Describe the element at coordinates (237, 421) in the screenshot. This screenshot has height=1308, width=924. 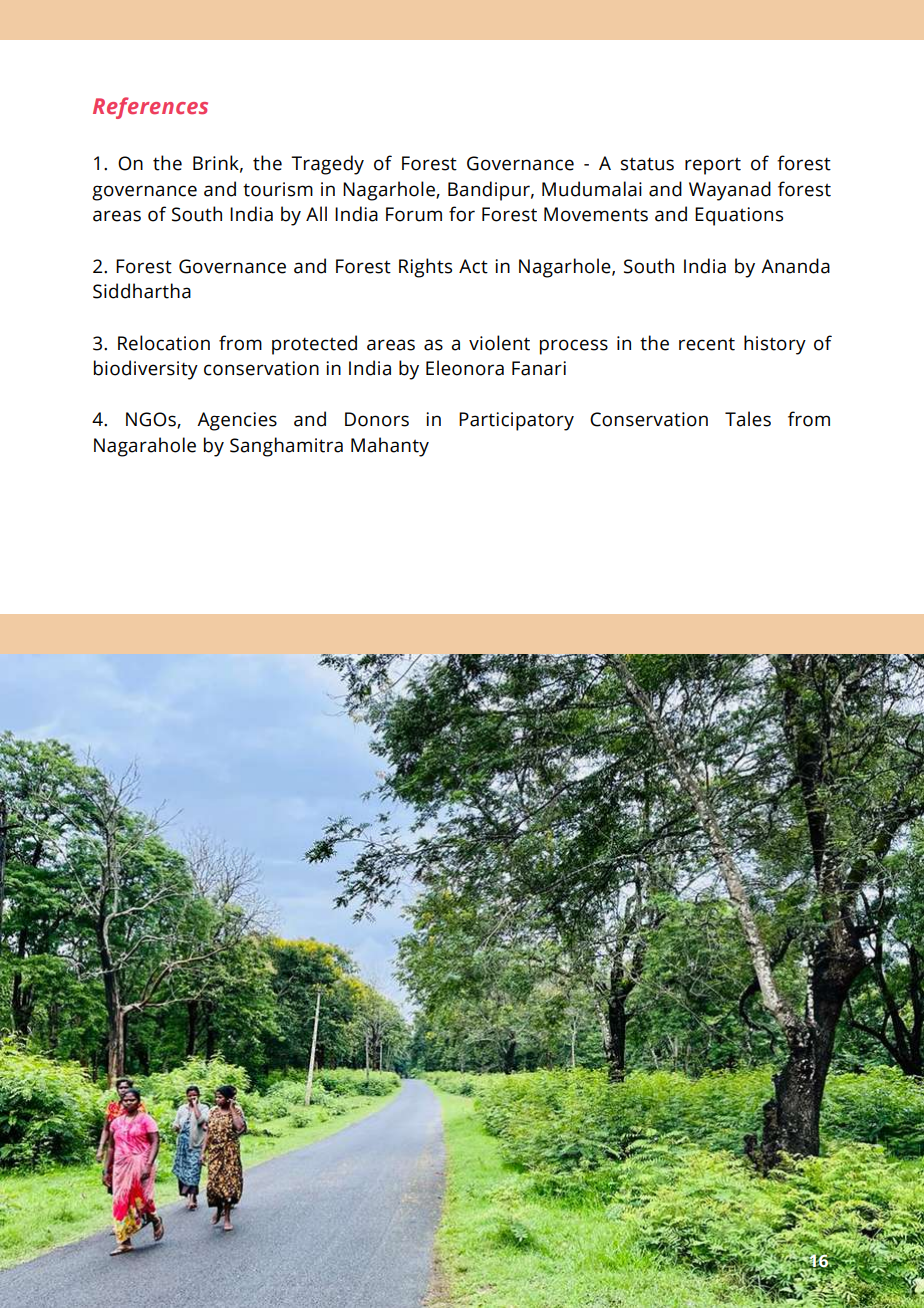
I see `Agencies` at that location.
